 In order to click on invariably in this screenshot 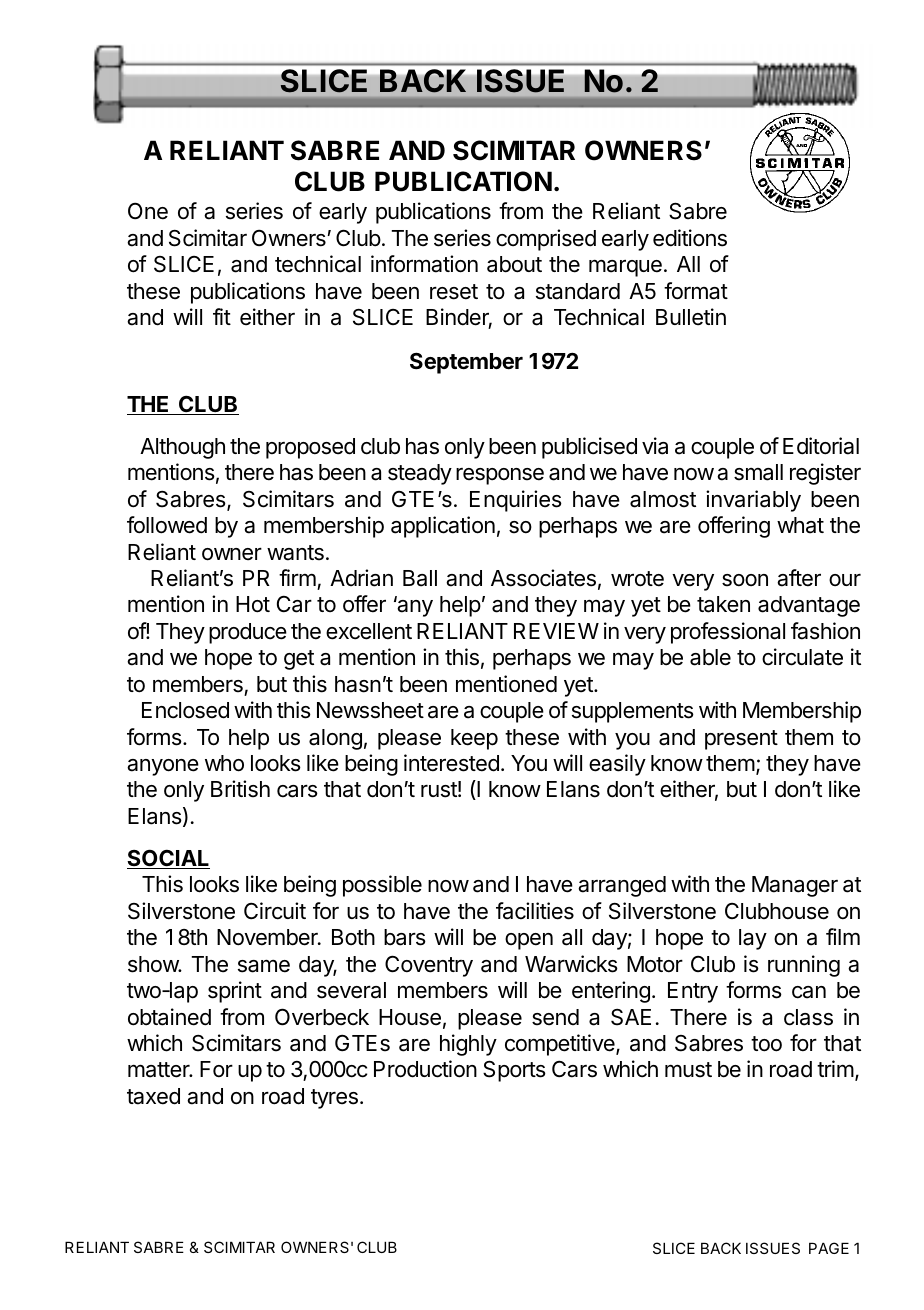, I will do `click(753, 501)`.
